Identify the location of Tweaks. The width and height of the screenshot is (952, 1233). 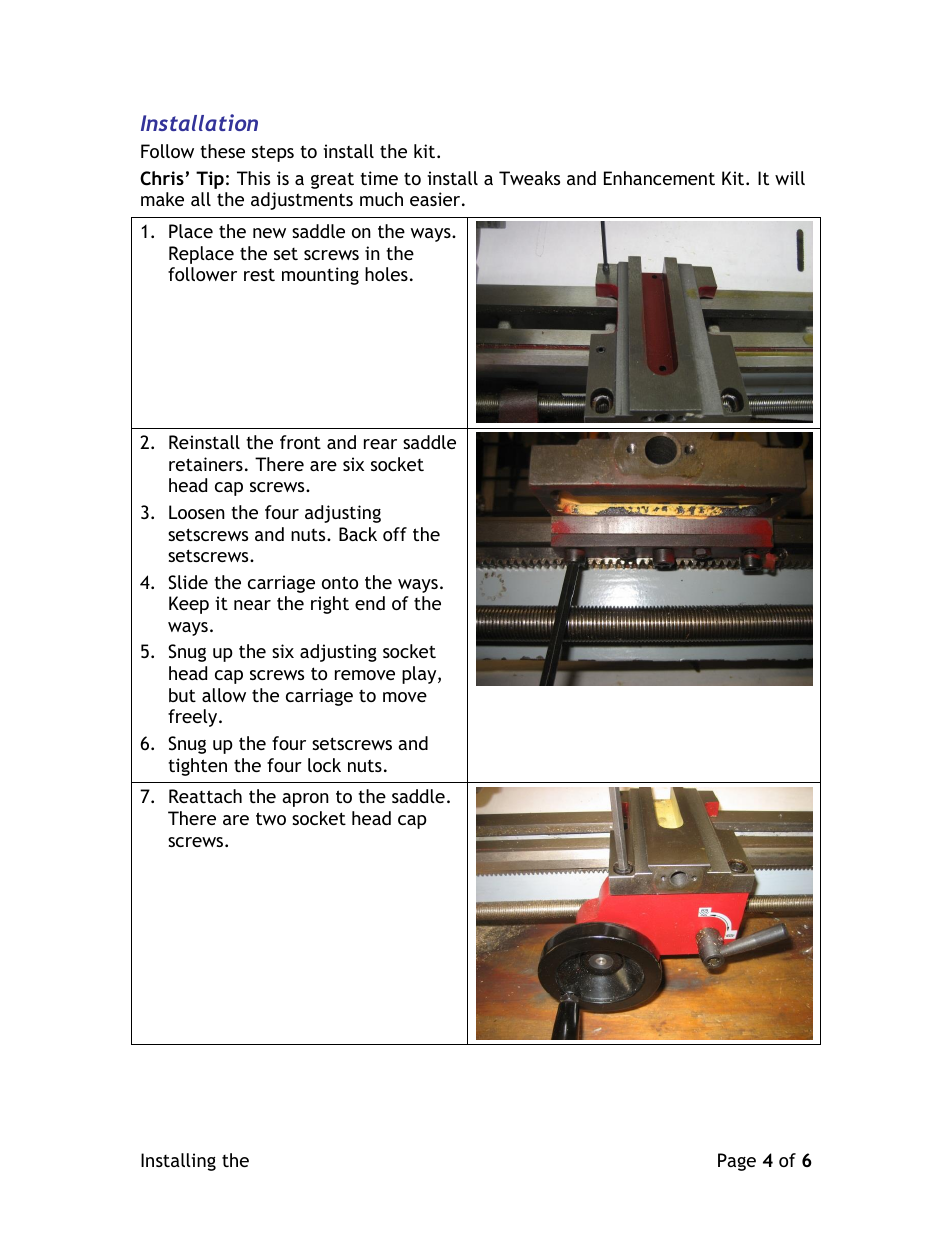
(529, 178).
